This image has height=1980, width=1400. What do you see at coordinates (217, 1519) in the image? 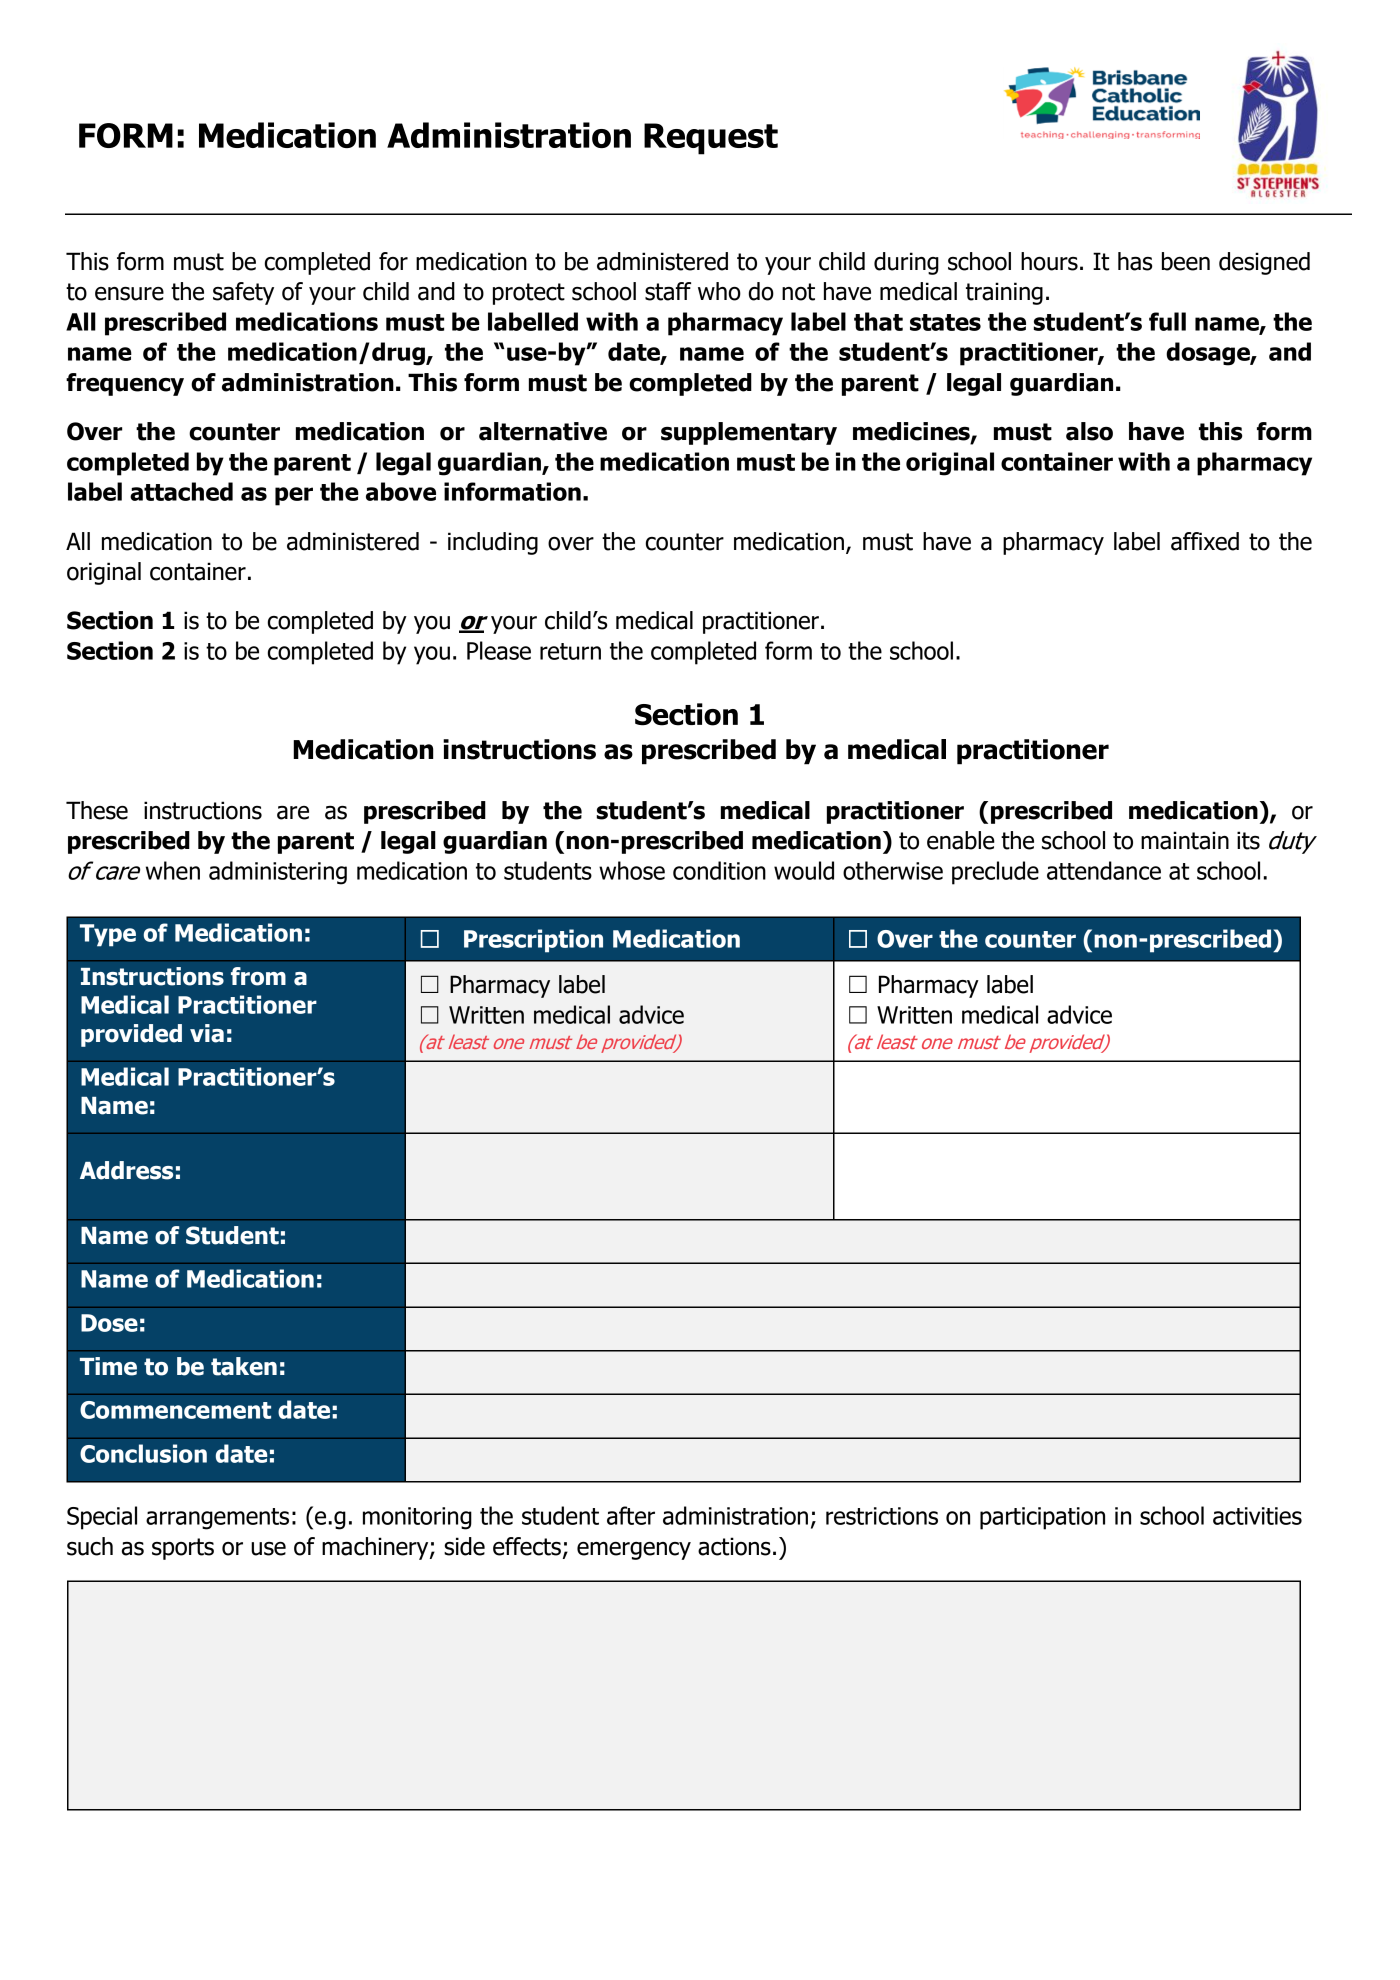
I see `arrangements` at bounding box center [217, 1519].
